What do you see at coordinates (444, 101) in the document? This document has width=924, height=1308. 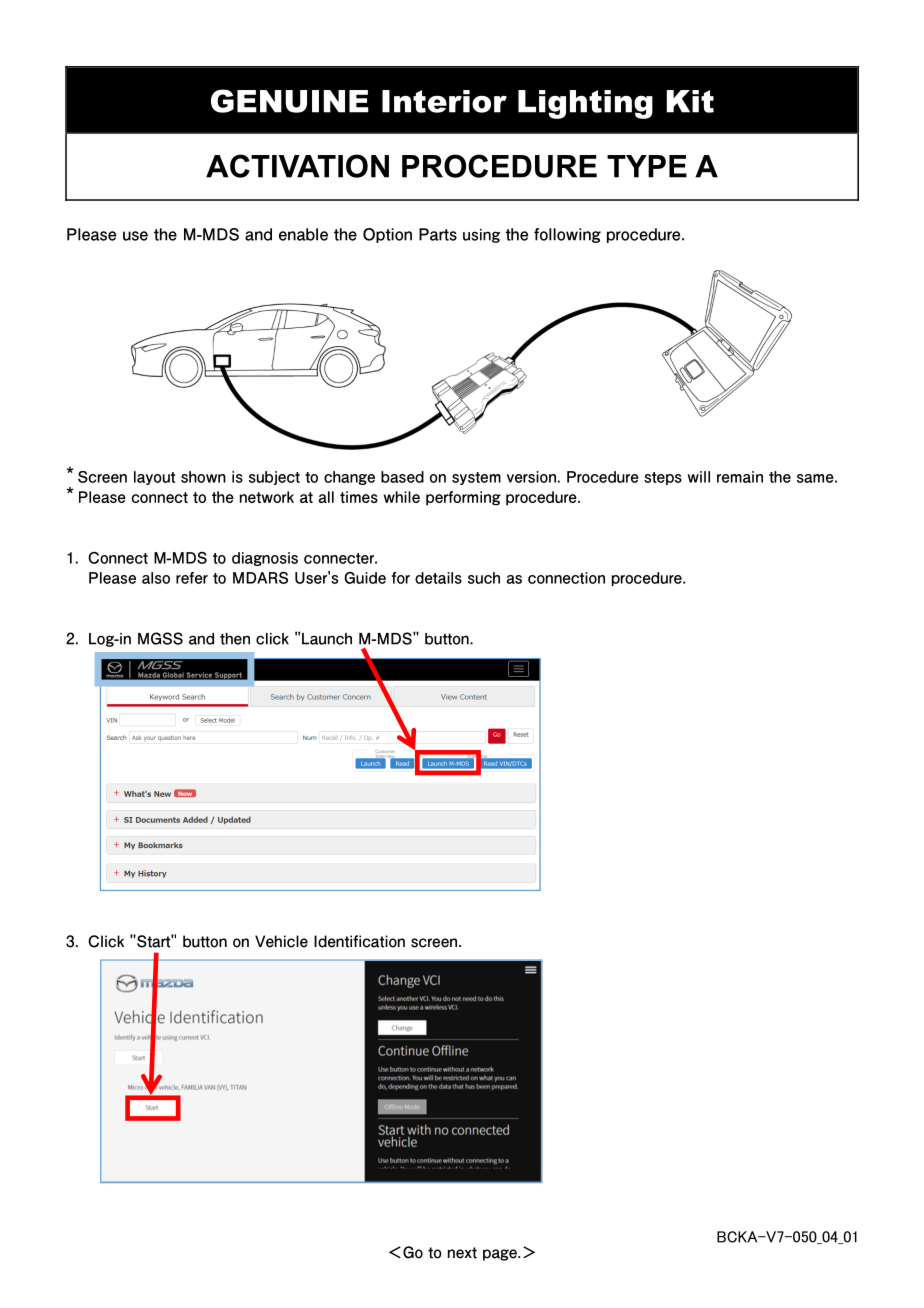 I see `Interior` at bounding box center [444, 101].
